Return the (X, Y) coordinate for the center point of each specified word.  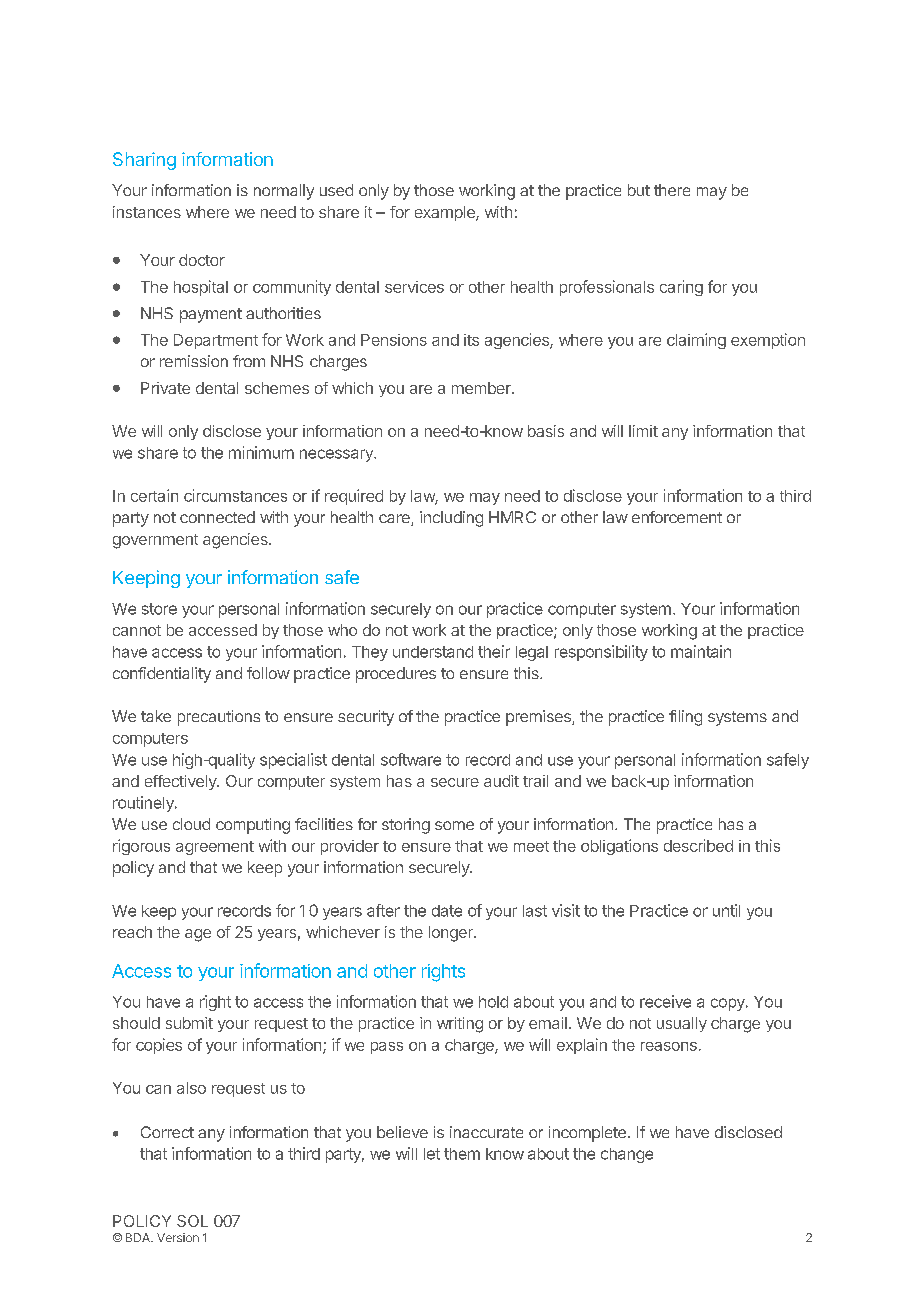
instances (147, 212)
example (446, 213)
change (627, 1155)
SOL (192, 1221)
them (462, 1154)
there (672, 190)
